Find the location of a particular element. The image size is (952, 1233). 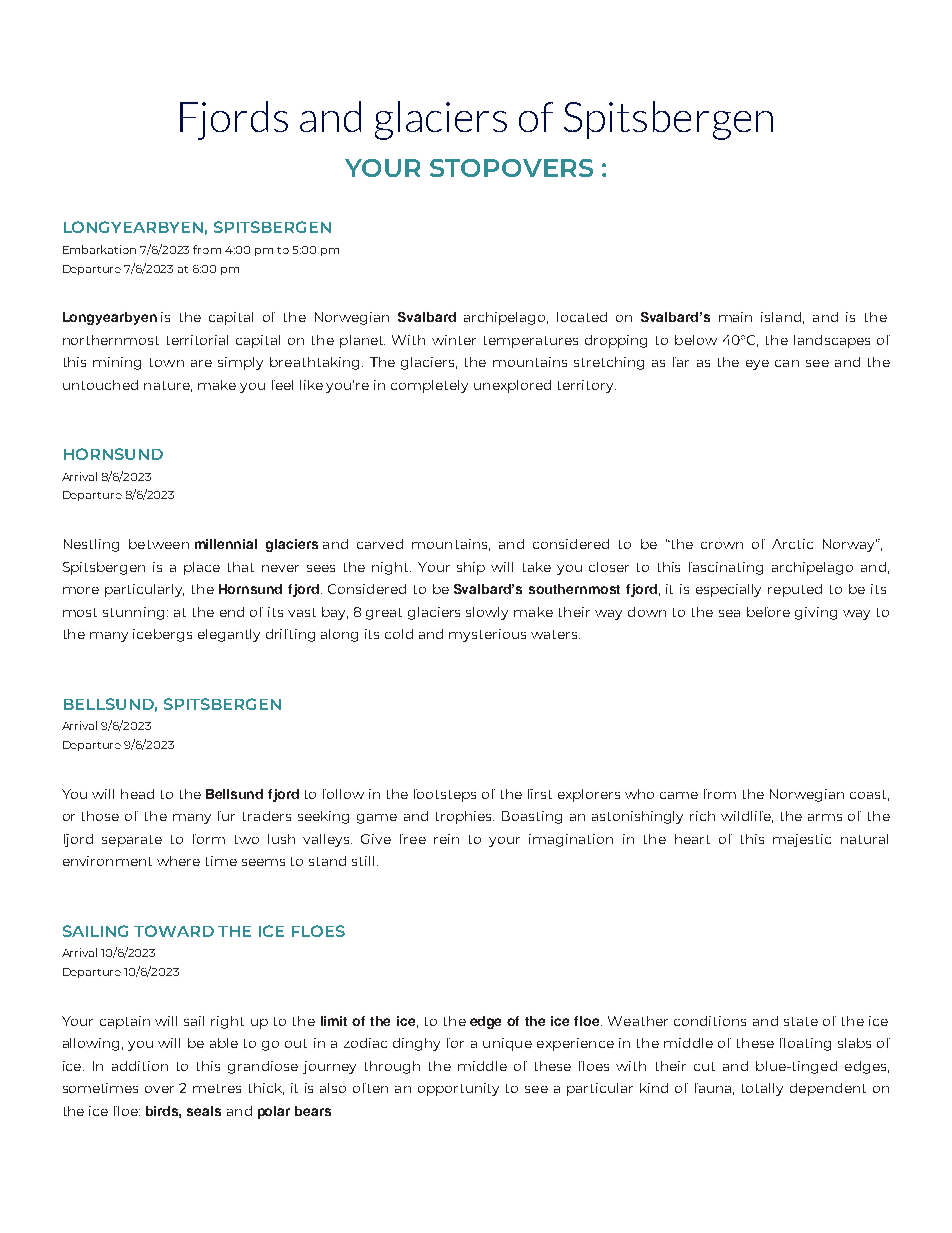

majestic is located at coordinates (802, 840).
